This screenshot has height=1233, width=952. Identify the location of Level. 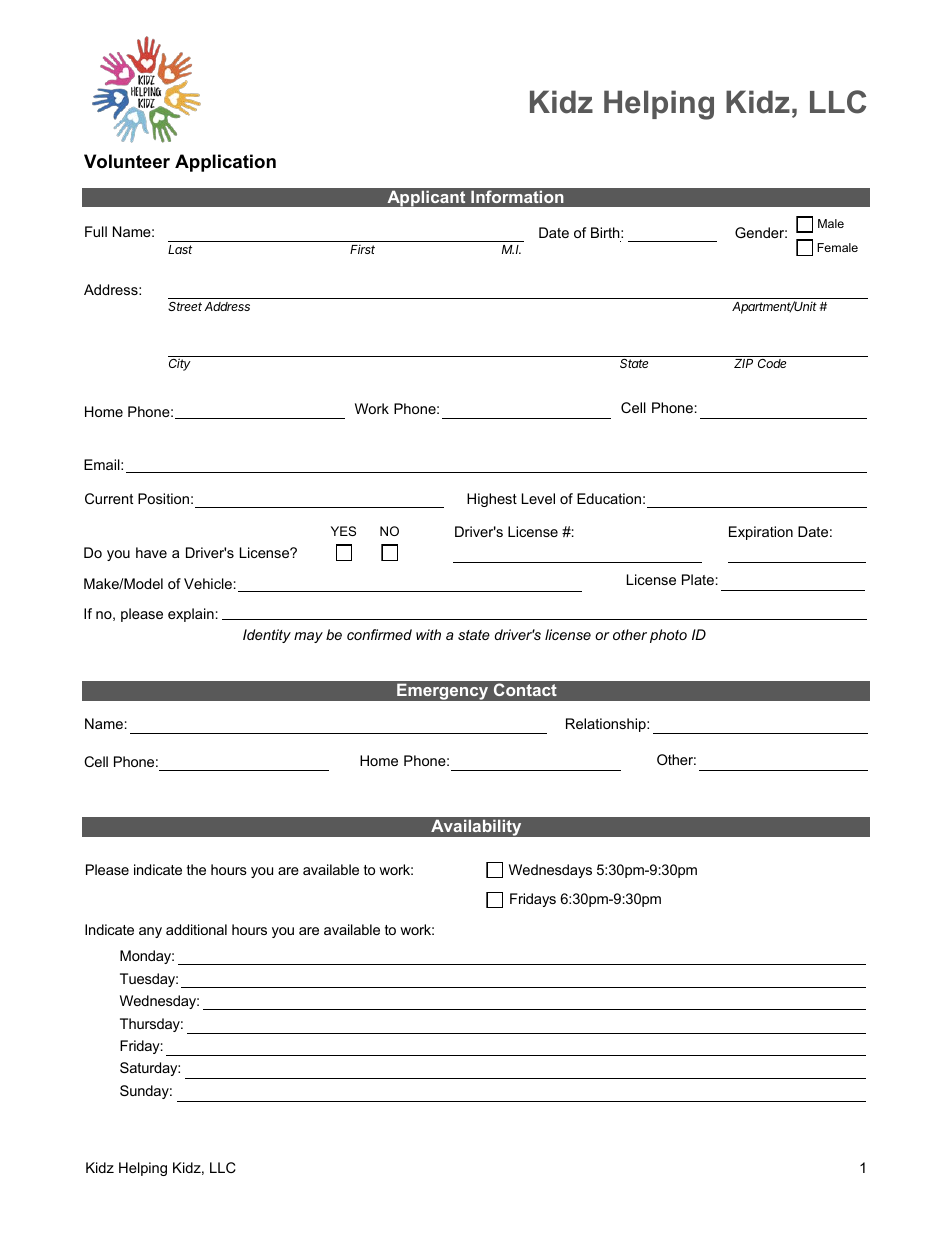
(538, 498).
